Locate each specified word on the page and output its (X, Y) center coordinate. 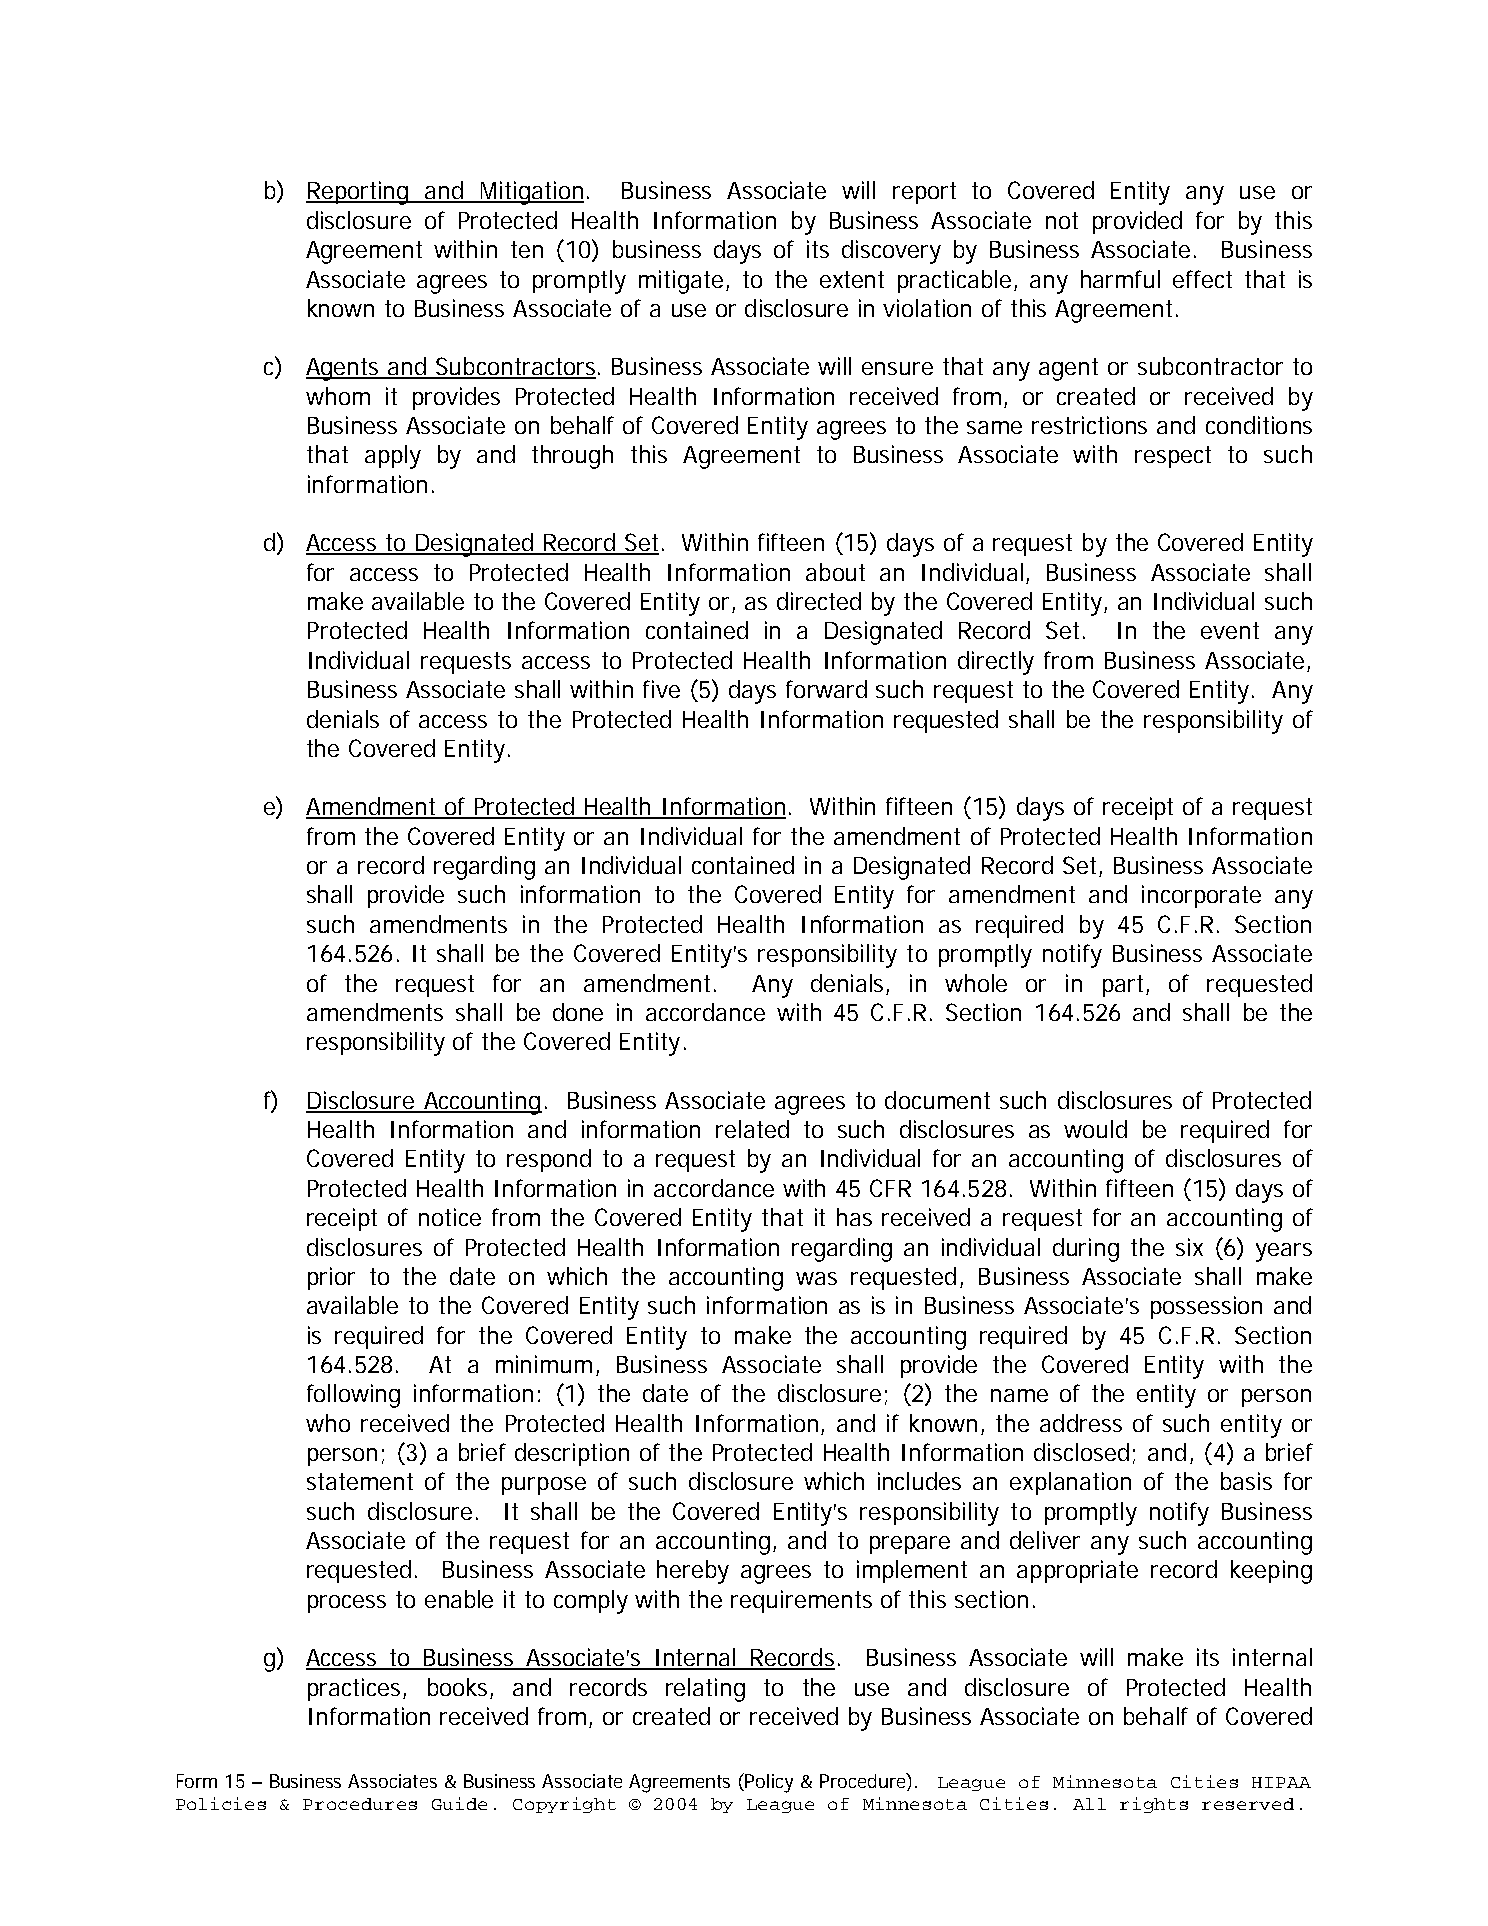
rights (1154, 1805)
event (1230, 630)
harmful (1120, 279)
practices (356, 1689)
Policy (769, 1783)
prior (331, 1278)
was (816, 1278)
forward (826, 689)
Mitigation (531, 193)
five (661, 689)
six (1189, 1247)
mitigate (681, 282)
